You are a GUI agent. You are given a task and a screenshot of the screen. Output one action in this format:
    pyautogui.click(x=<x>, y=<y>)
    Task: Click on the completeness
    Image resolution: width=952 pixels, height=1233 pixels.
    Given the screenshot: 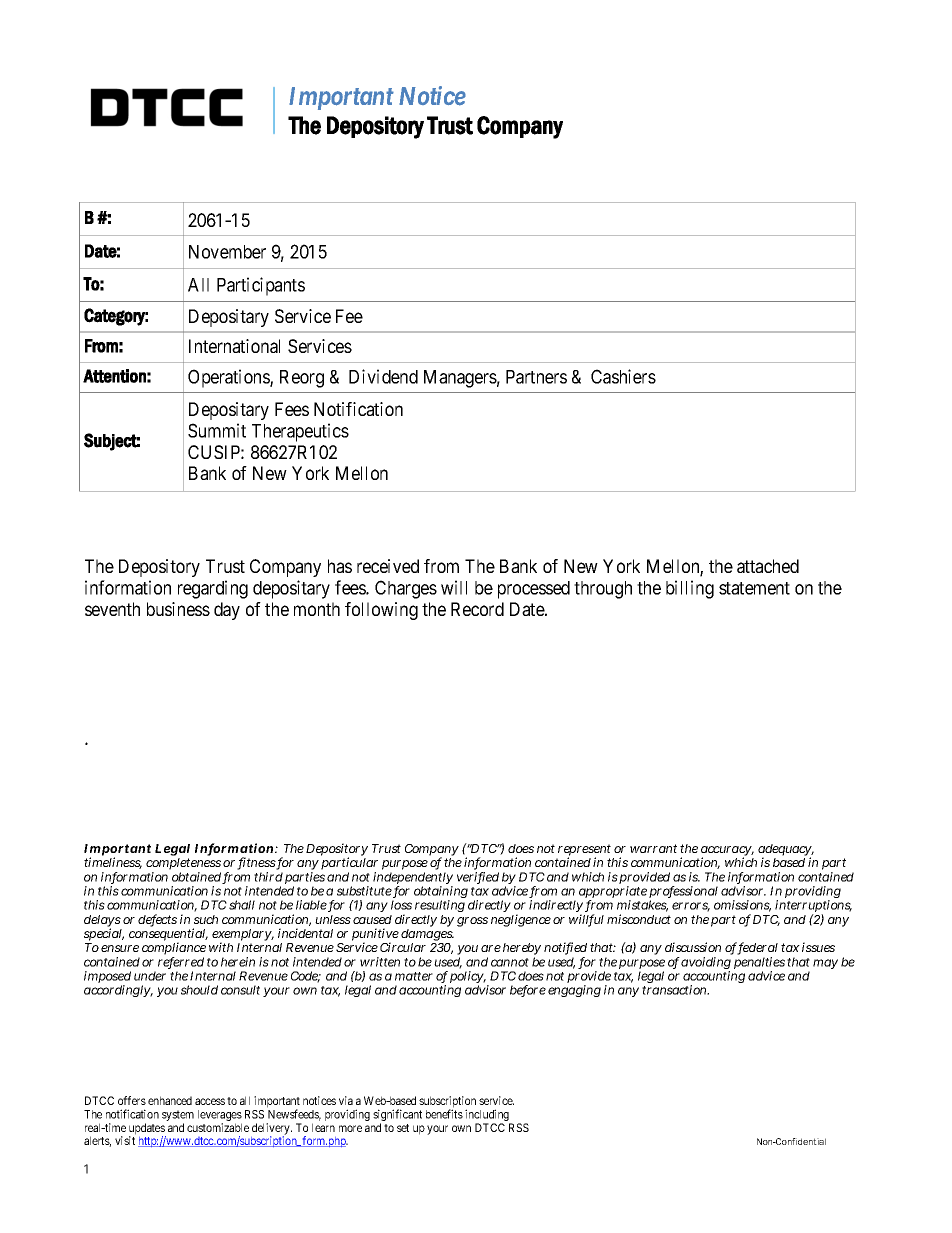 What is the action you would take?
    pyautogui.click(x=183, y=865)
